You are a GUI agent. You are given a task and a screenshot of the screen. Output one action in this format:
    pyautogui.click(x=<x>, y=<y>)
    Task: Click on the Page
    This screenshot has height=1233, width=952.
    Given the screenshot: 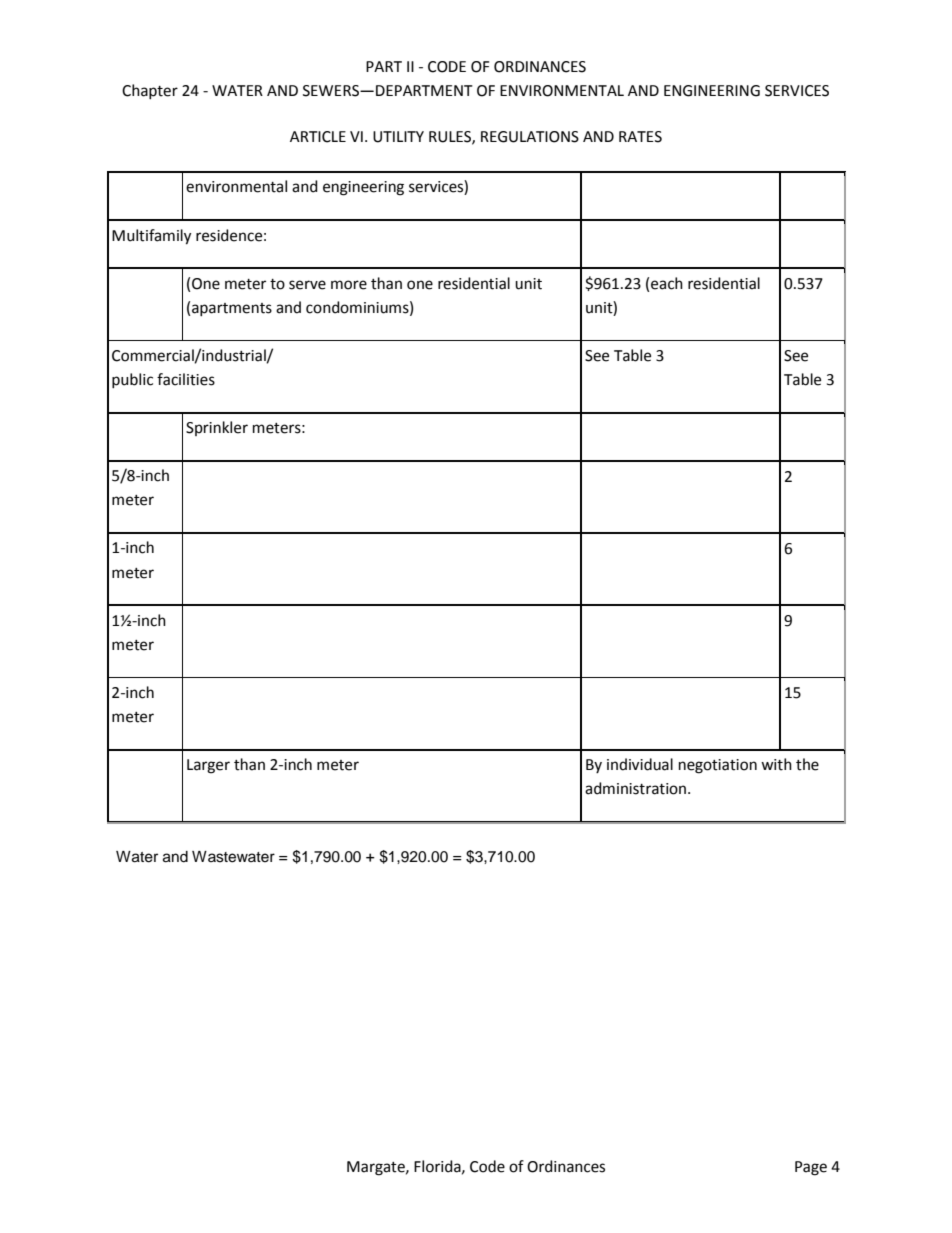 What is the action you would take?
    pyautogui.click(x=811, y=1168)
